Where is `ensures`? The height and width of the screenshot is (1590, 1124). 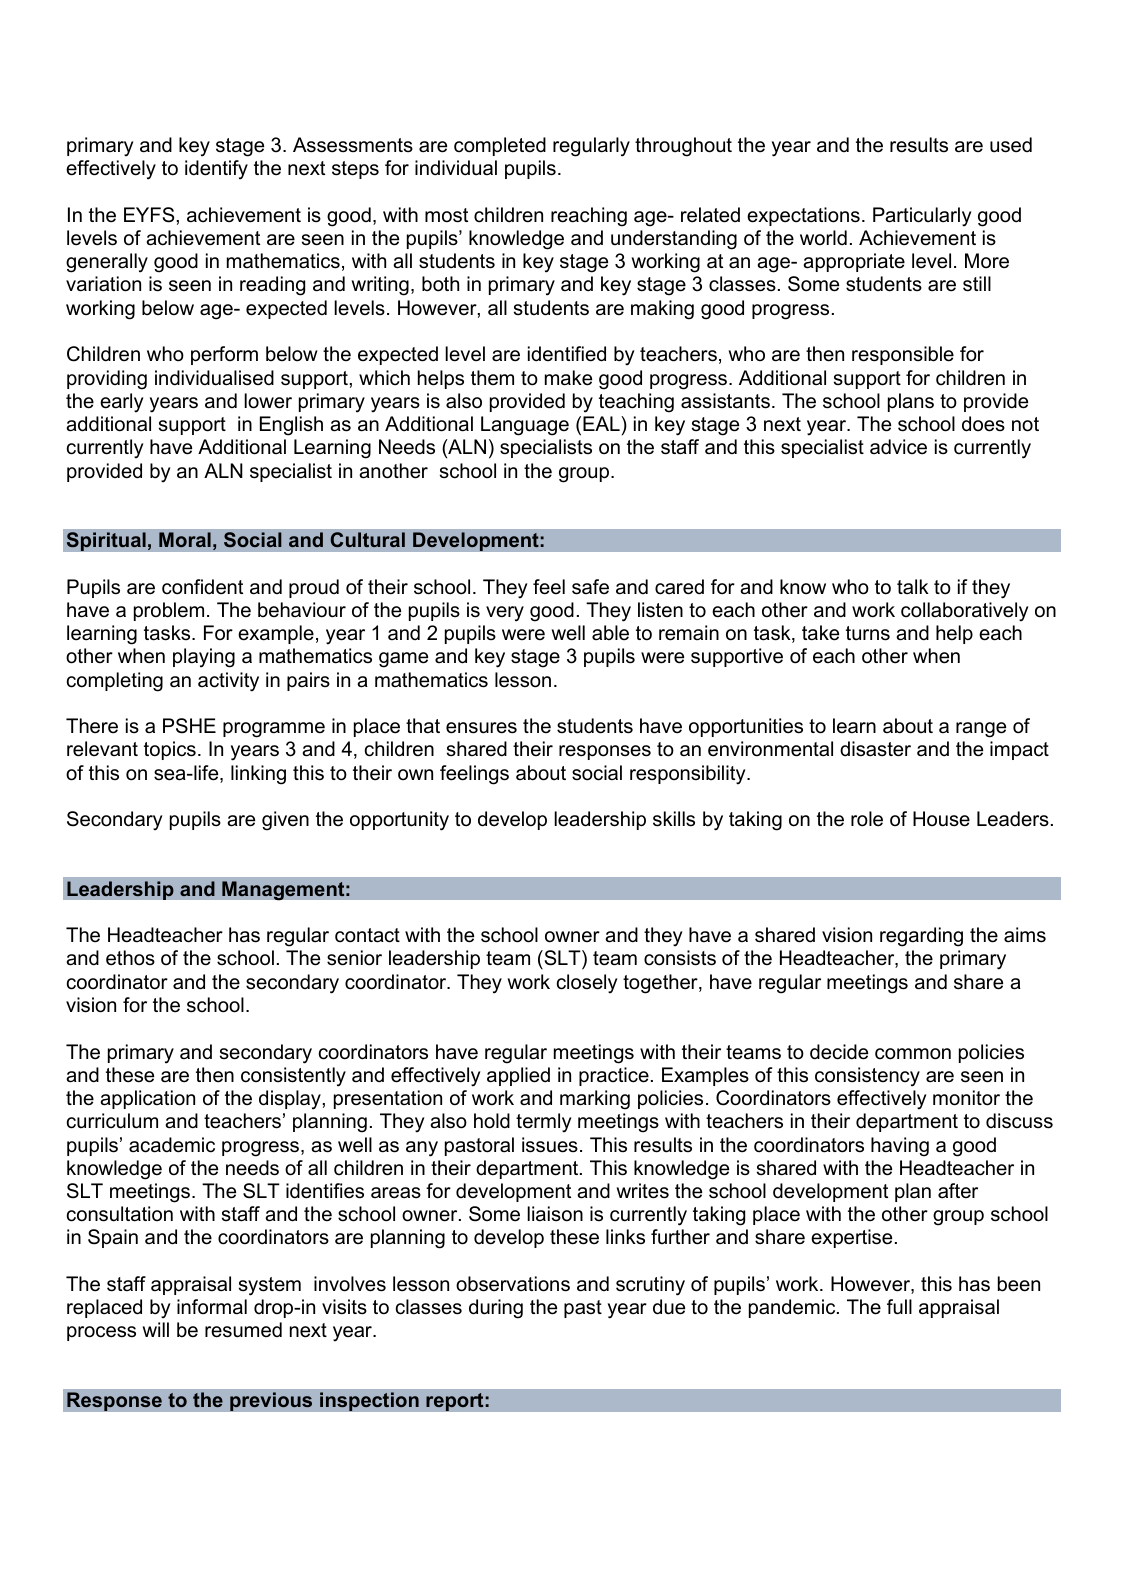 ensures is located at coordinates (481, 728).
